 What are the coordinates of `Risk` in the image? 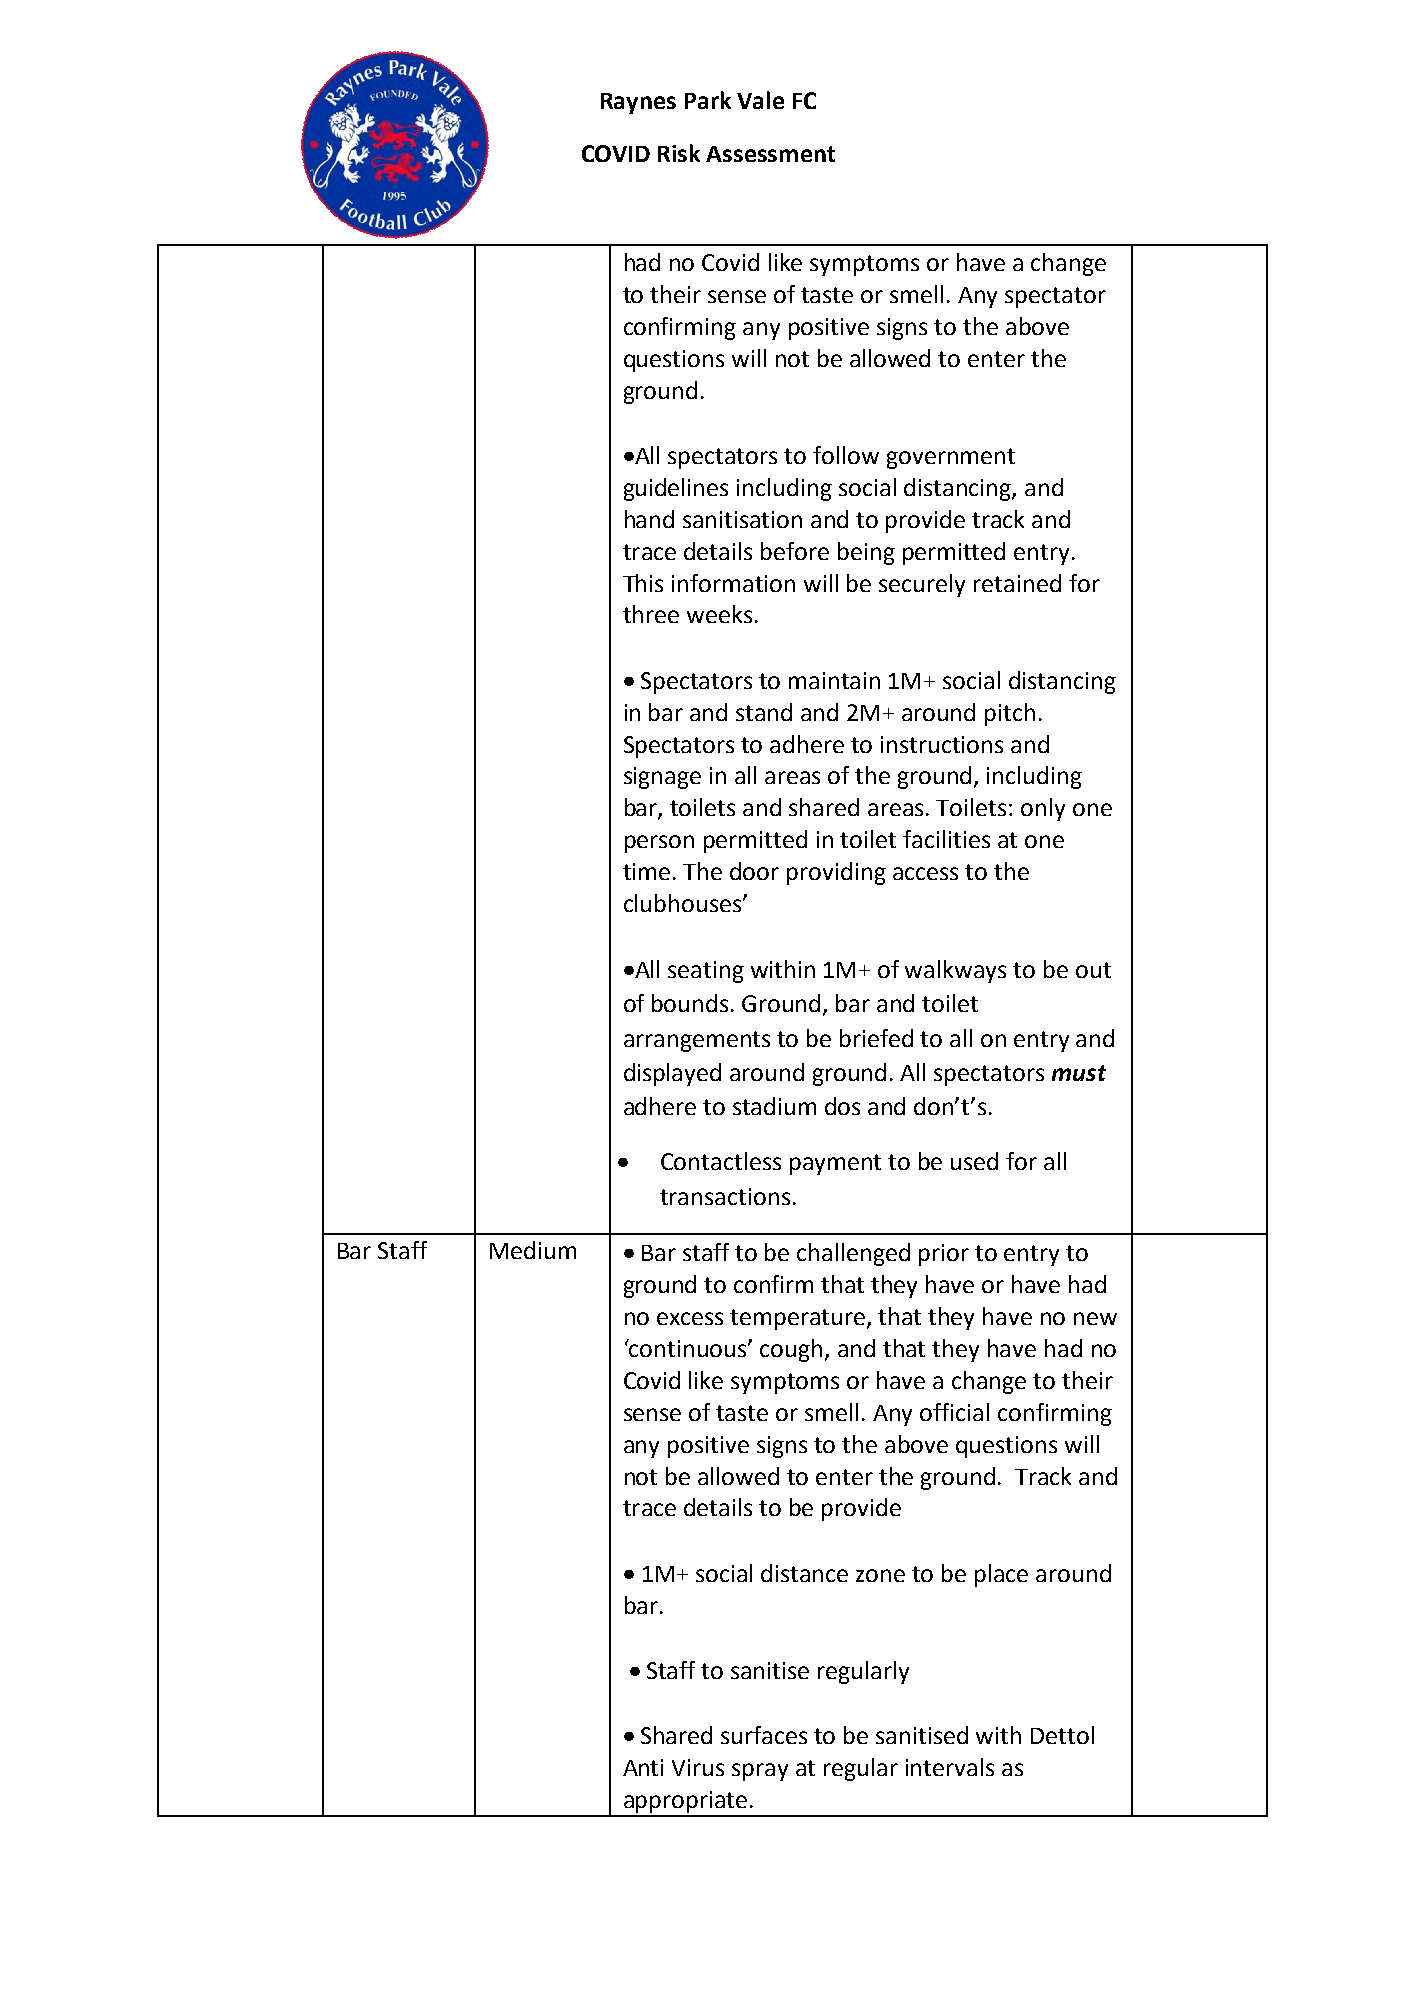 It's located at (679, 153).
